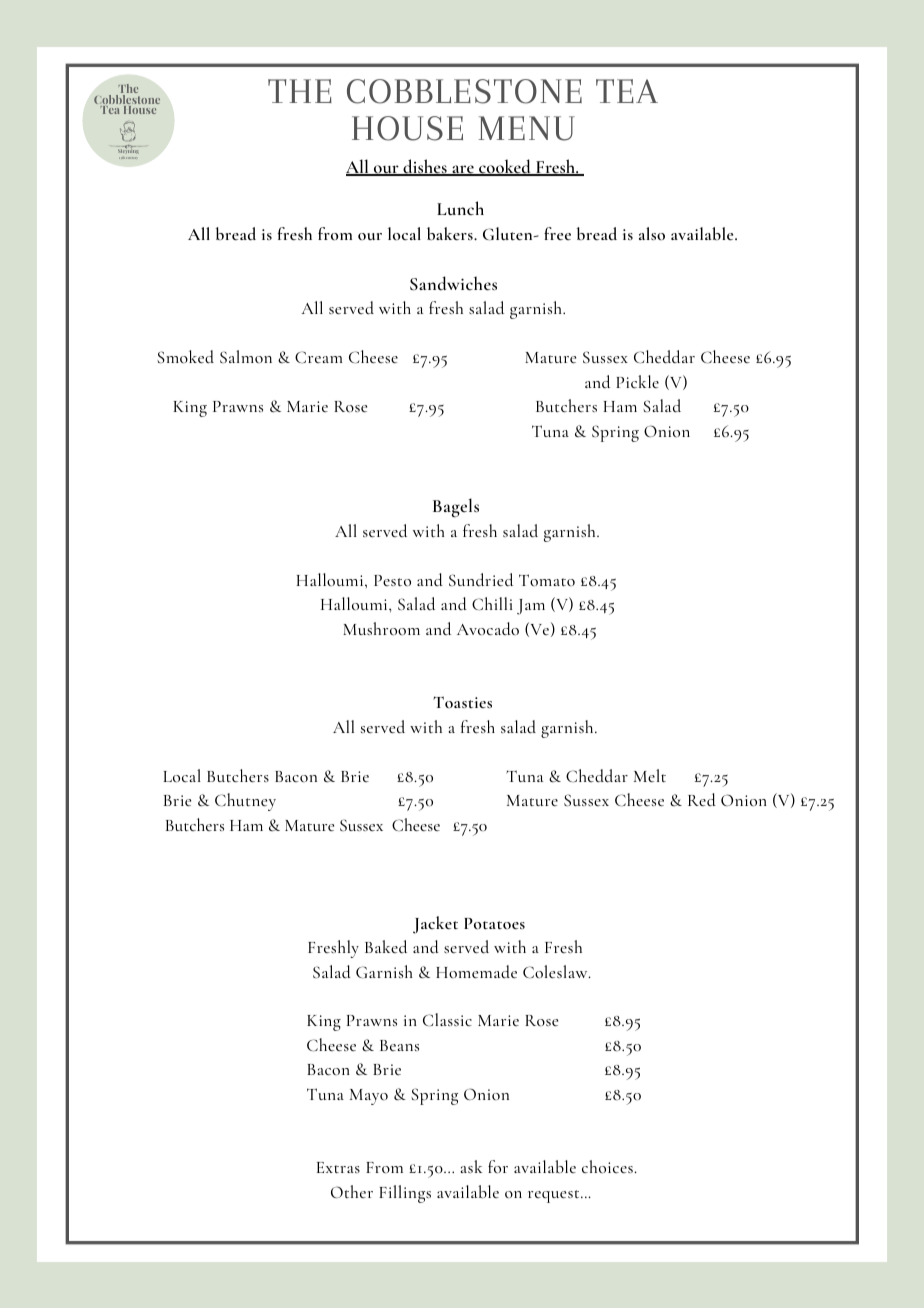 The height and width of the screenshot is (1308, 924). What do you see at coordinates (405, 1194) in the screenshot?
I see `Fillings` at bounding box center [405, 1194].
